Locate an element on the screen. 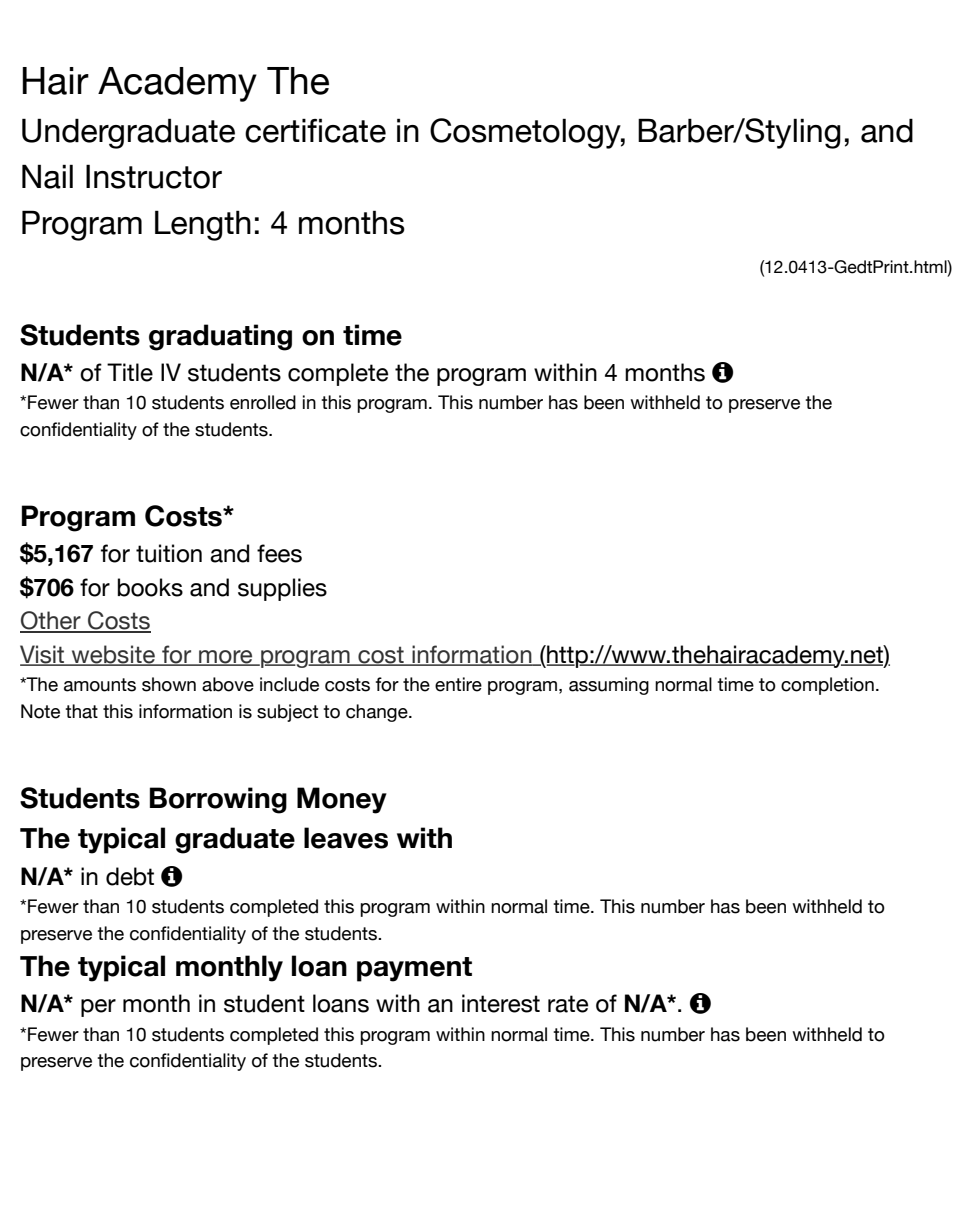 The width and height of the screenshot is (967, 1232). Instructor is located at coordinates (154, 176).
